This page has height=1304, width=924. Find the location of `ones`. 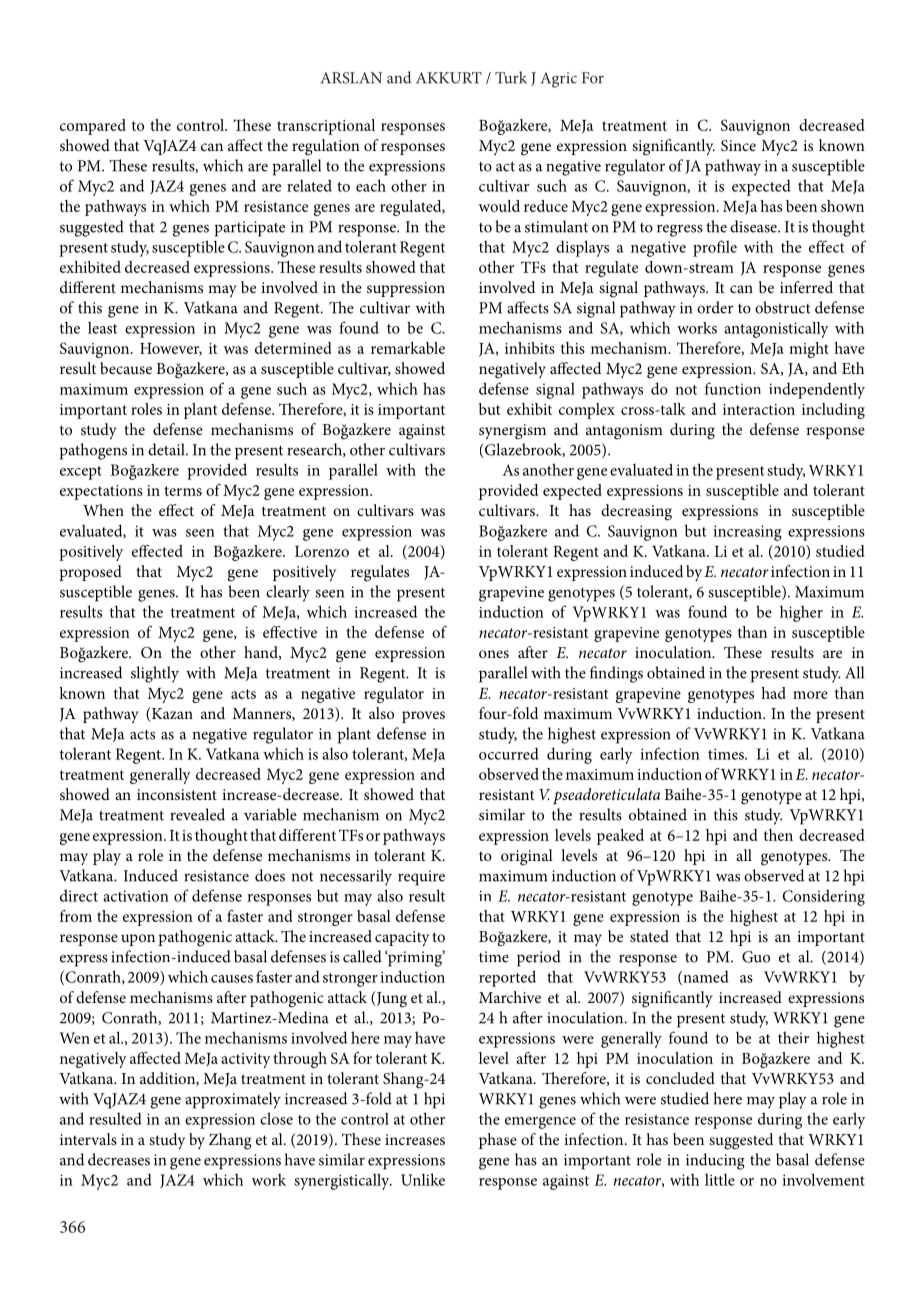

ones is located at coordinates (494, 654).
